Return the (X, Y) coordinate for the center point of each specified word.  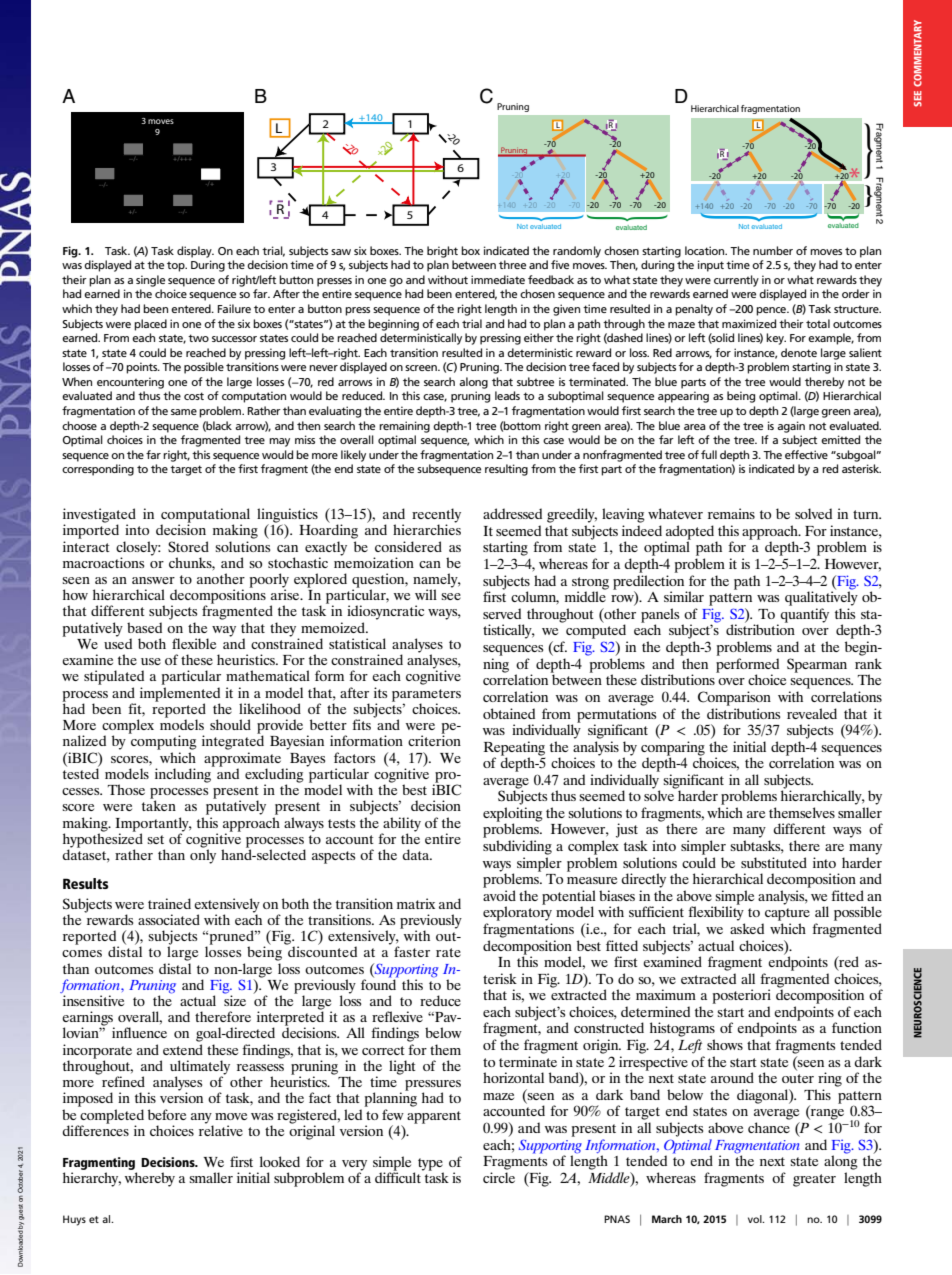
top (177, 267)
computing (163, 741)
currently (736, 281)
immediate (498, 279)
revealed (812, 713)
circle (499, 1177)
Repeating (514, 749)
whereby (150, 1179)
